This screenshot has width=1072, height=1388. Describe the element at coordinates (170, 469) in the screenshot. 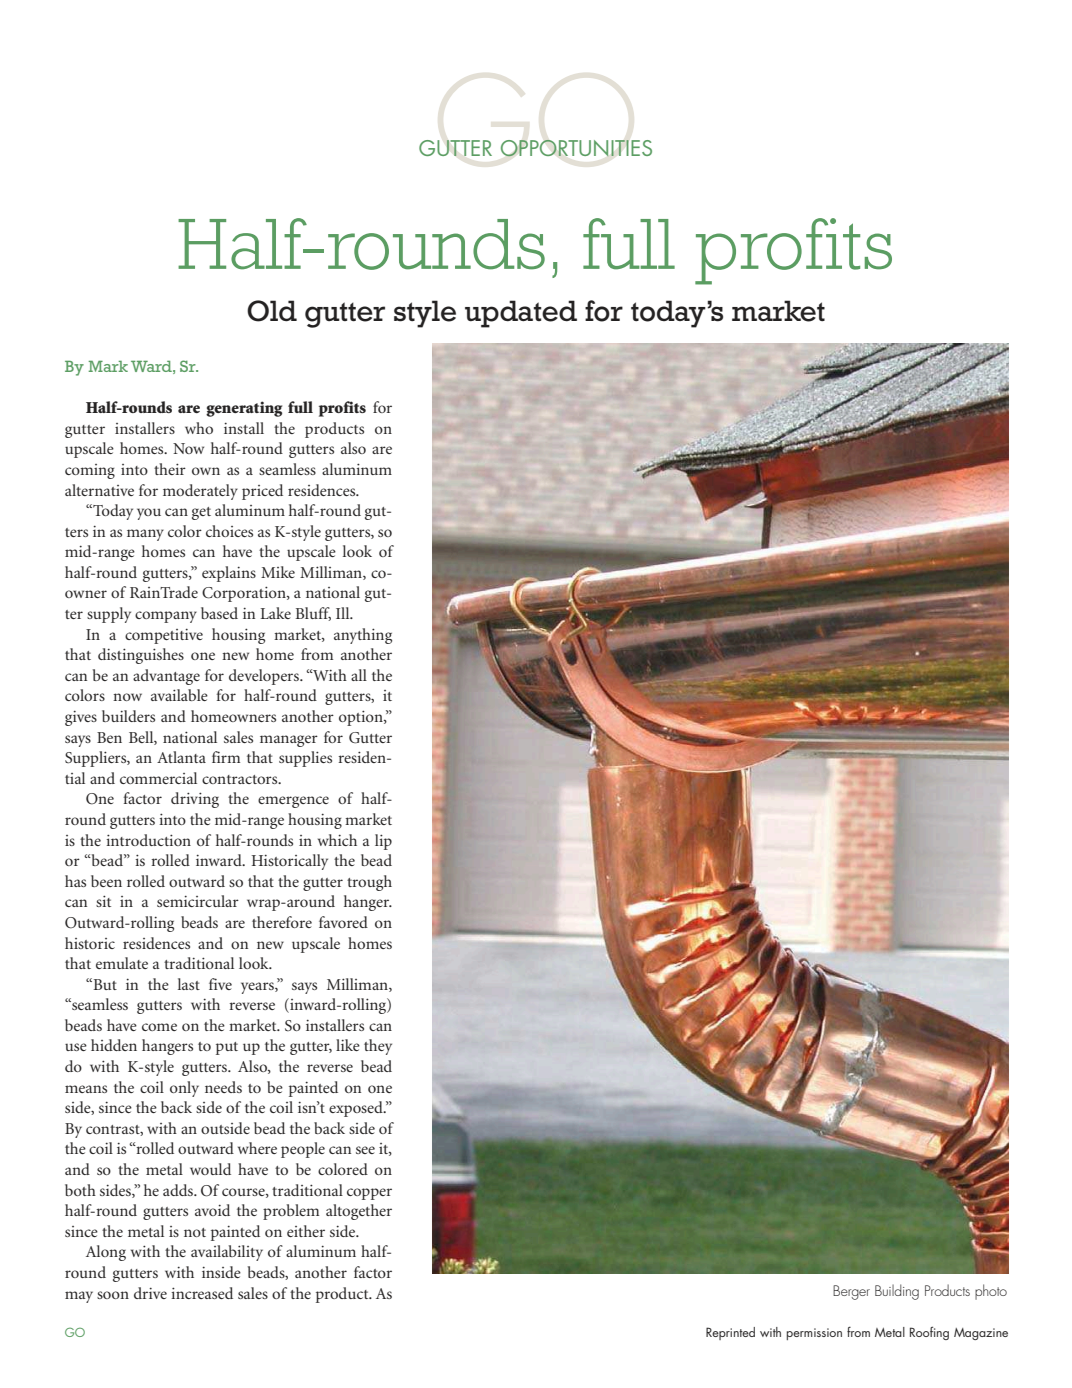

I see `their` at that location.
